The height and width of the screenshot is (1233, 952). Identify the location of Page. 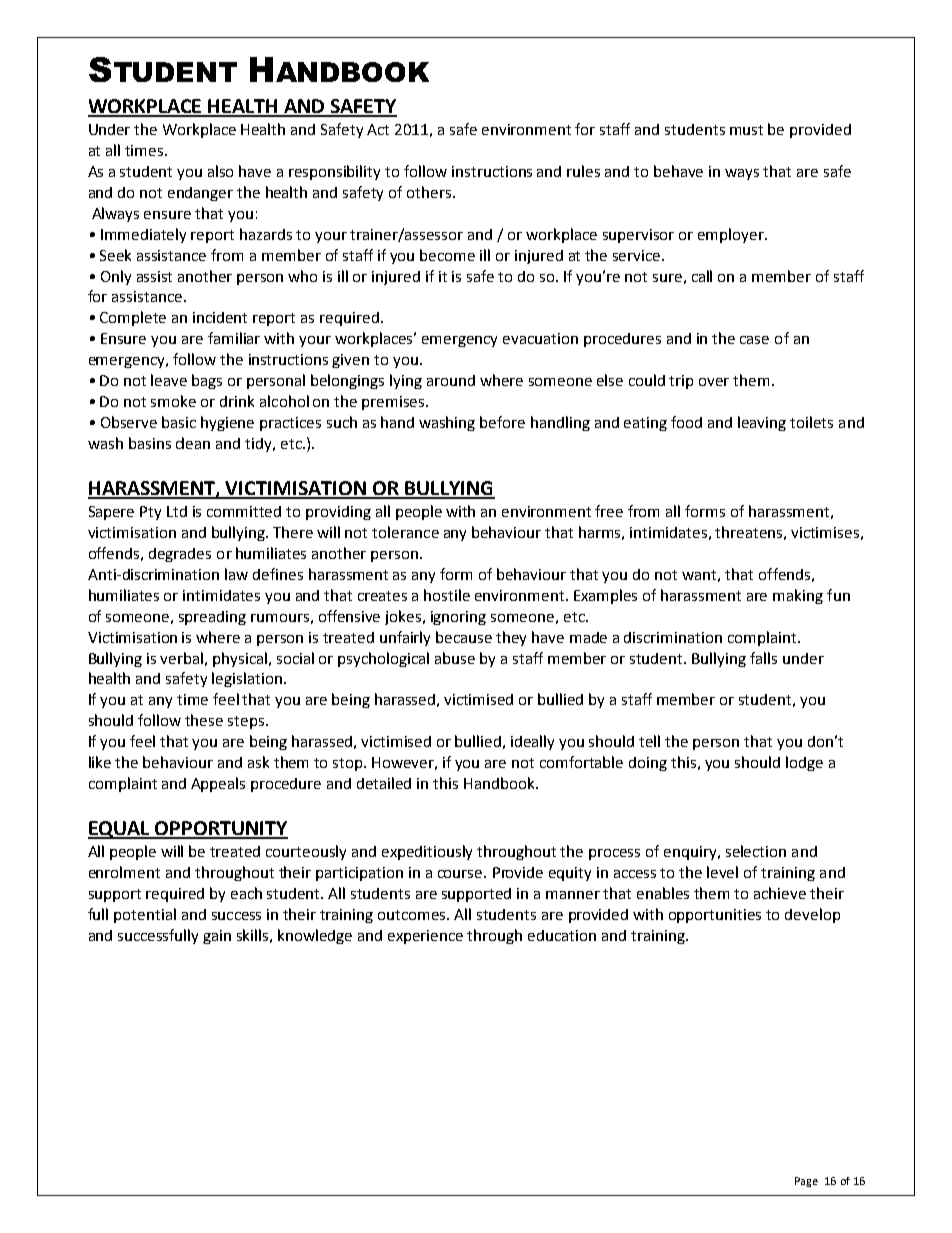
(806, 1182).
